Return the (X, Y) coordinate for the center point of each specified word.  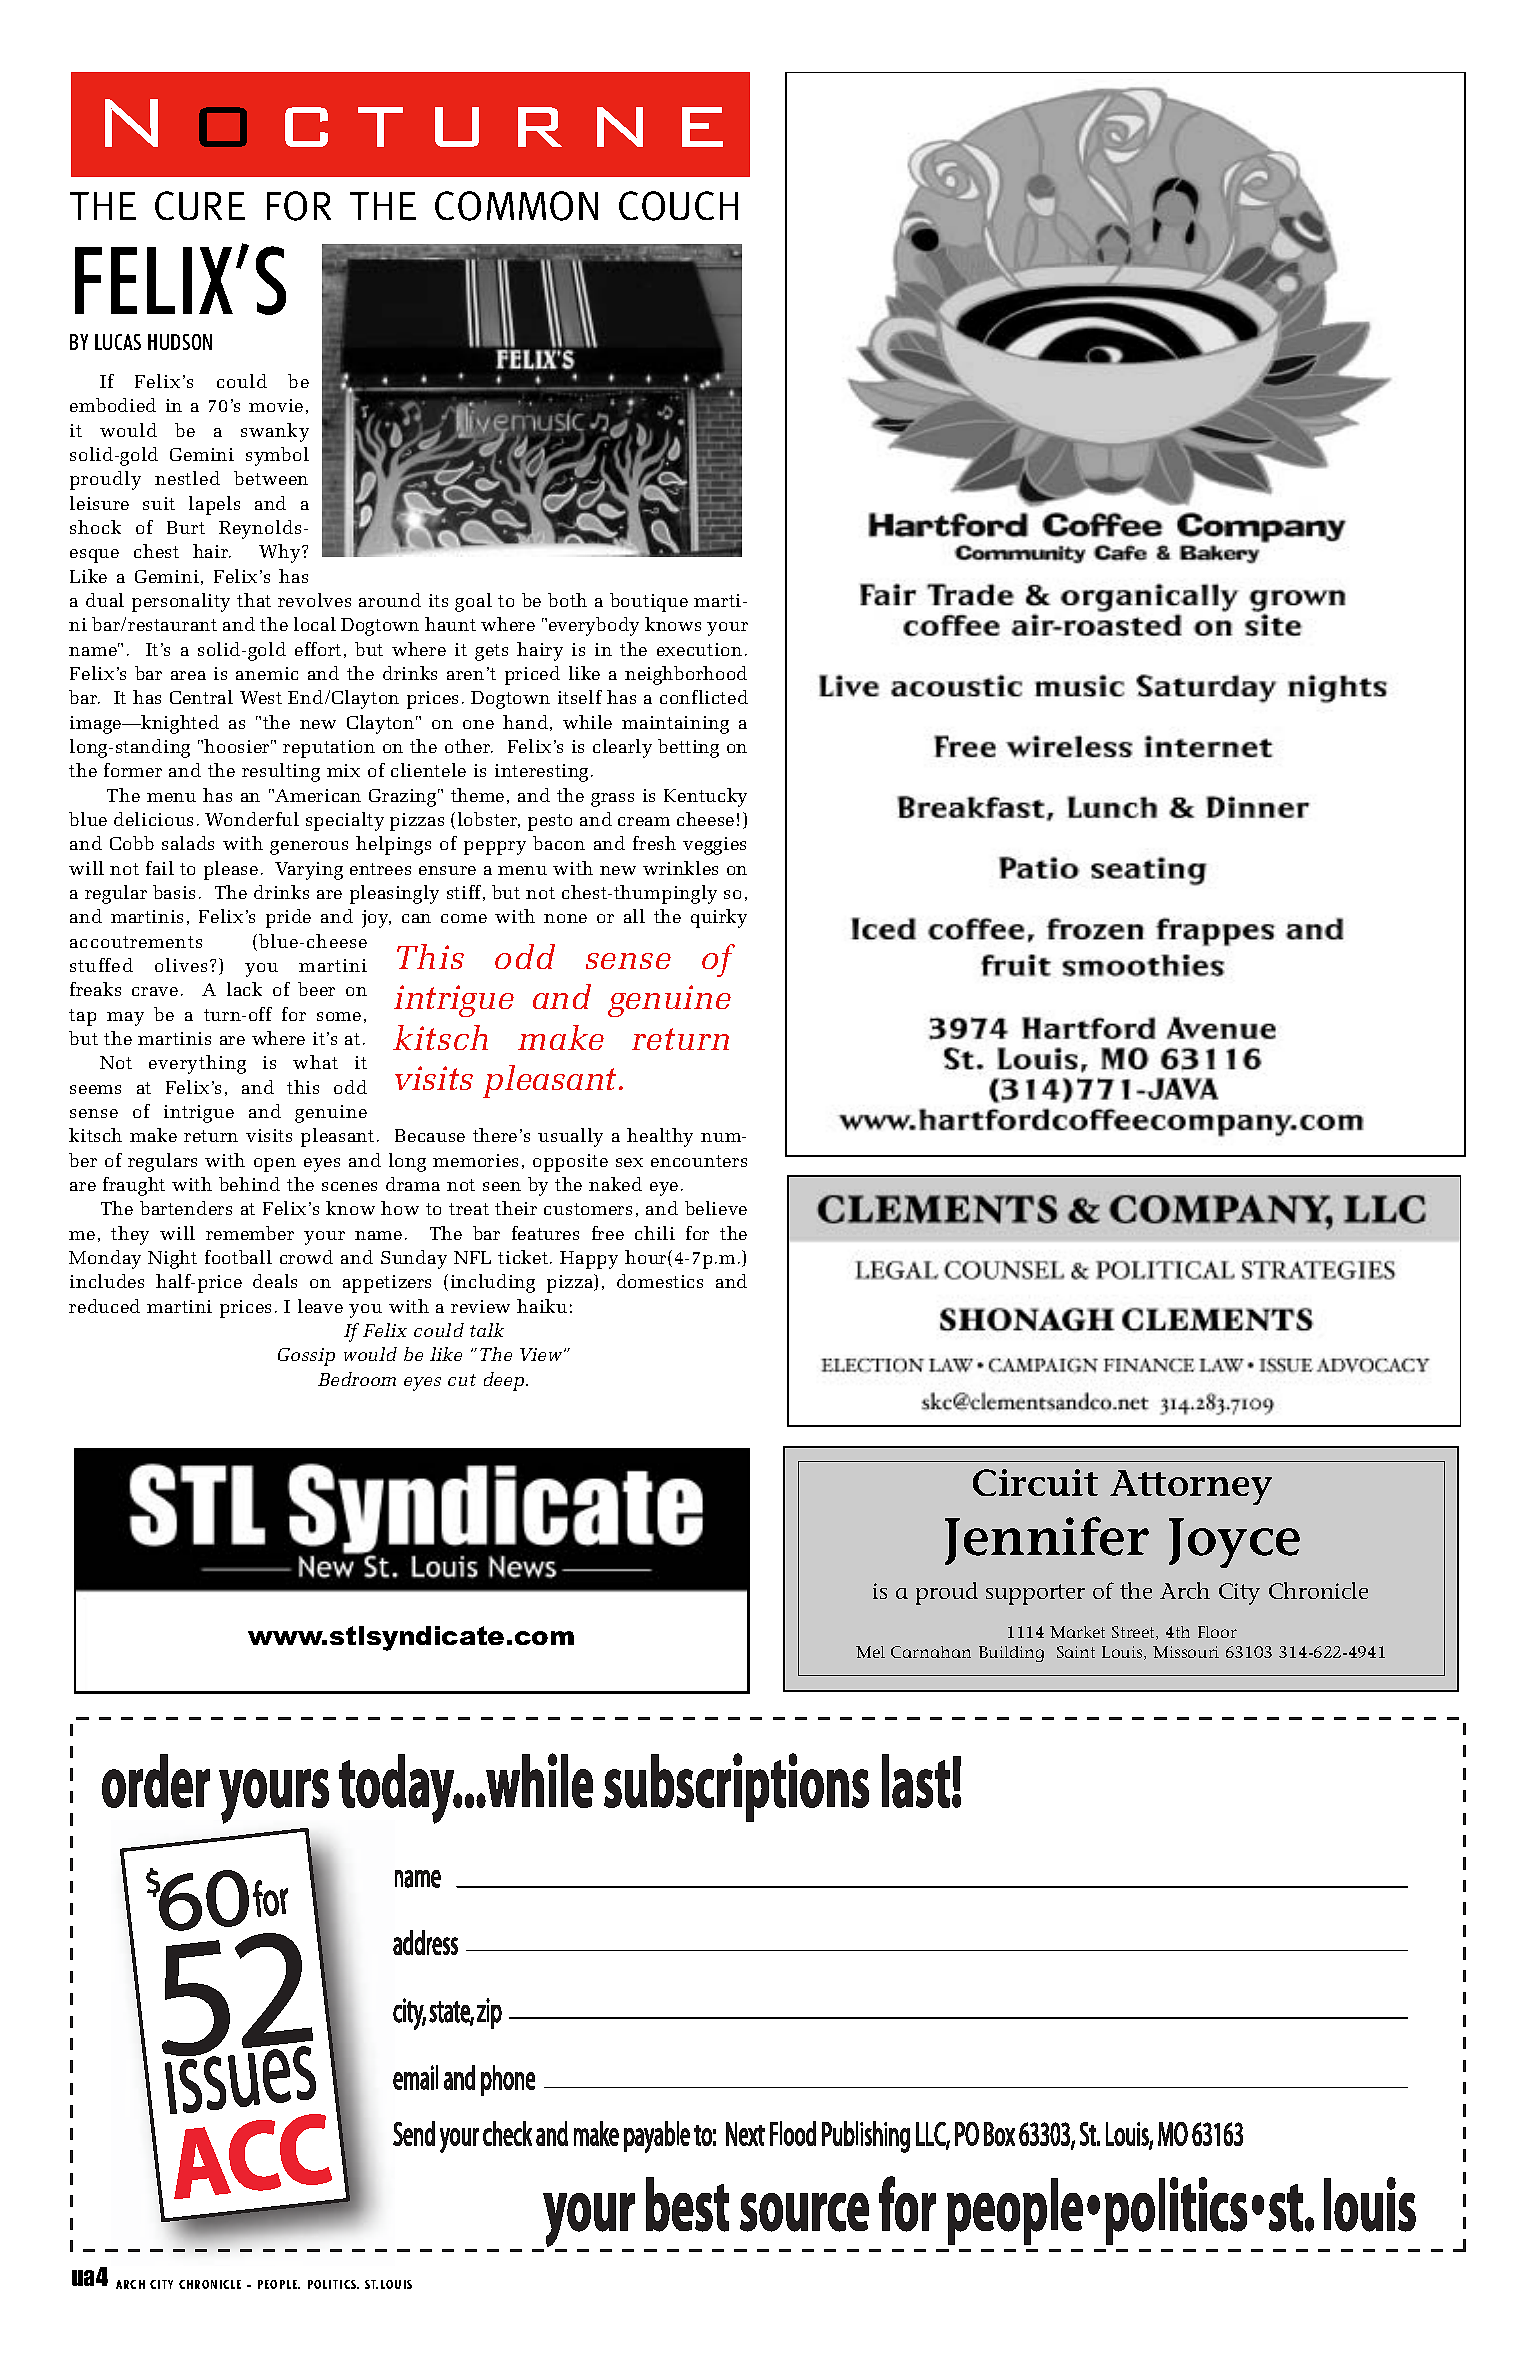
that (254, 600)
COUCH (678, 206)
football (238, 1257)
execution (699, 649)
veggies (714, 846)
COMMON (516, 206)
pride (288, 918)
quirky (719, 918)
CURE (200, 205)
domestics (660, 1281)
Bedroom (357, 1379)
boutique (649, 602)
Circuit (1035, 1482)
